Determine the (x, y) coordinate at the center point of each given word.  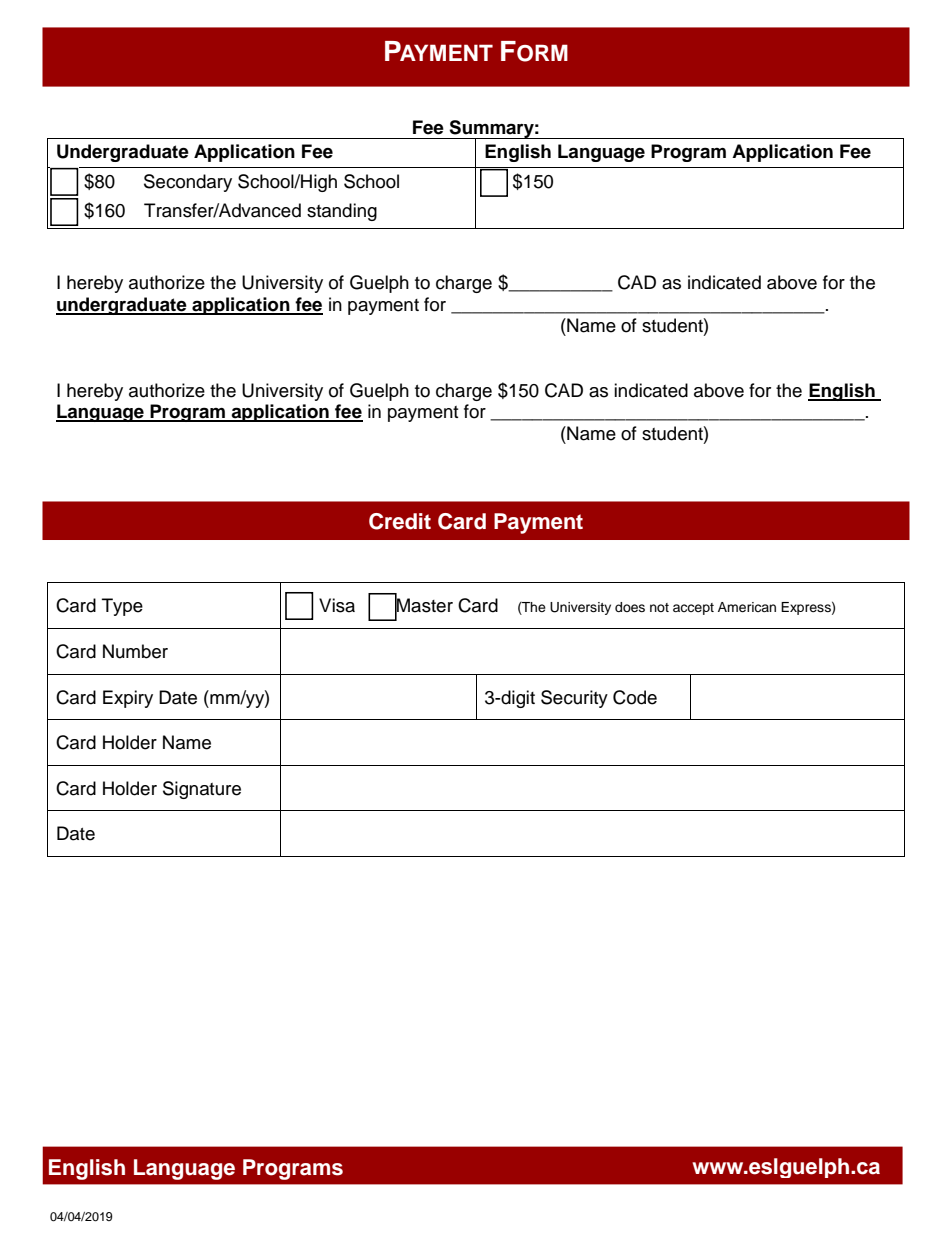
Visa (337, 605)
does (630, 607)
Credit (400, 521)
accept (693, 609)
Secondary (188, 183)
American (747, 607)
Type (122, 607)
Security (574, 699)
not (659, 607)
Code (635, 697)
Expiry (128, 699)
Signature (202, 790)
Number (135, 651)
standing (342, 212)
